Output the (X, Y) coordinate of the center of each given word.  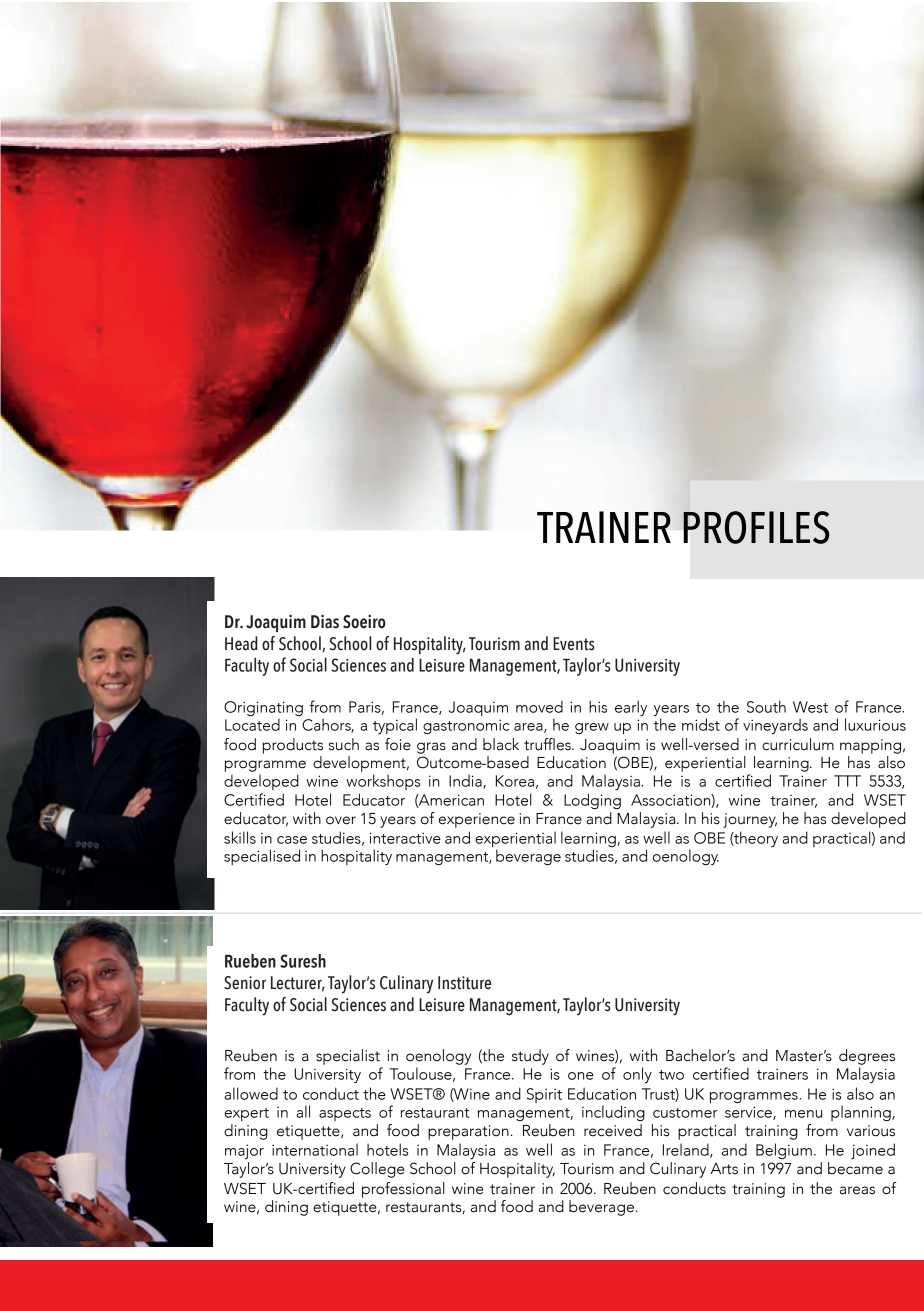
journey (750, 820)
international (315, 1149)
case (292, 840)
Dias (325, 621)
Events (574, 644)
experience (477, 820)
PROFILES (756, 527)
